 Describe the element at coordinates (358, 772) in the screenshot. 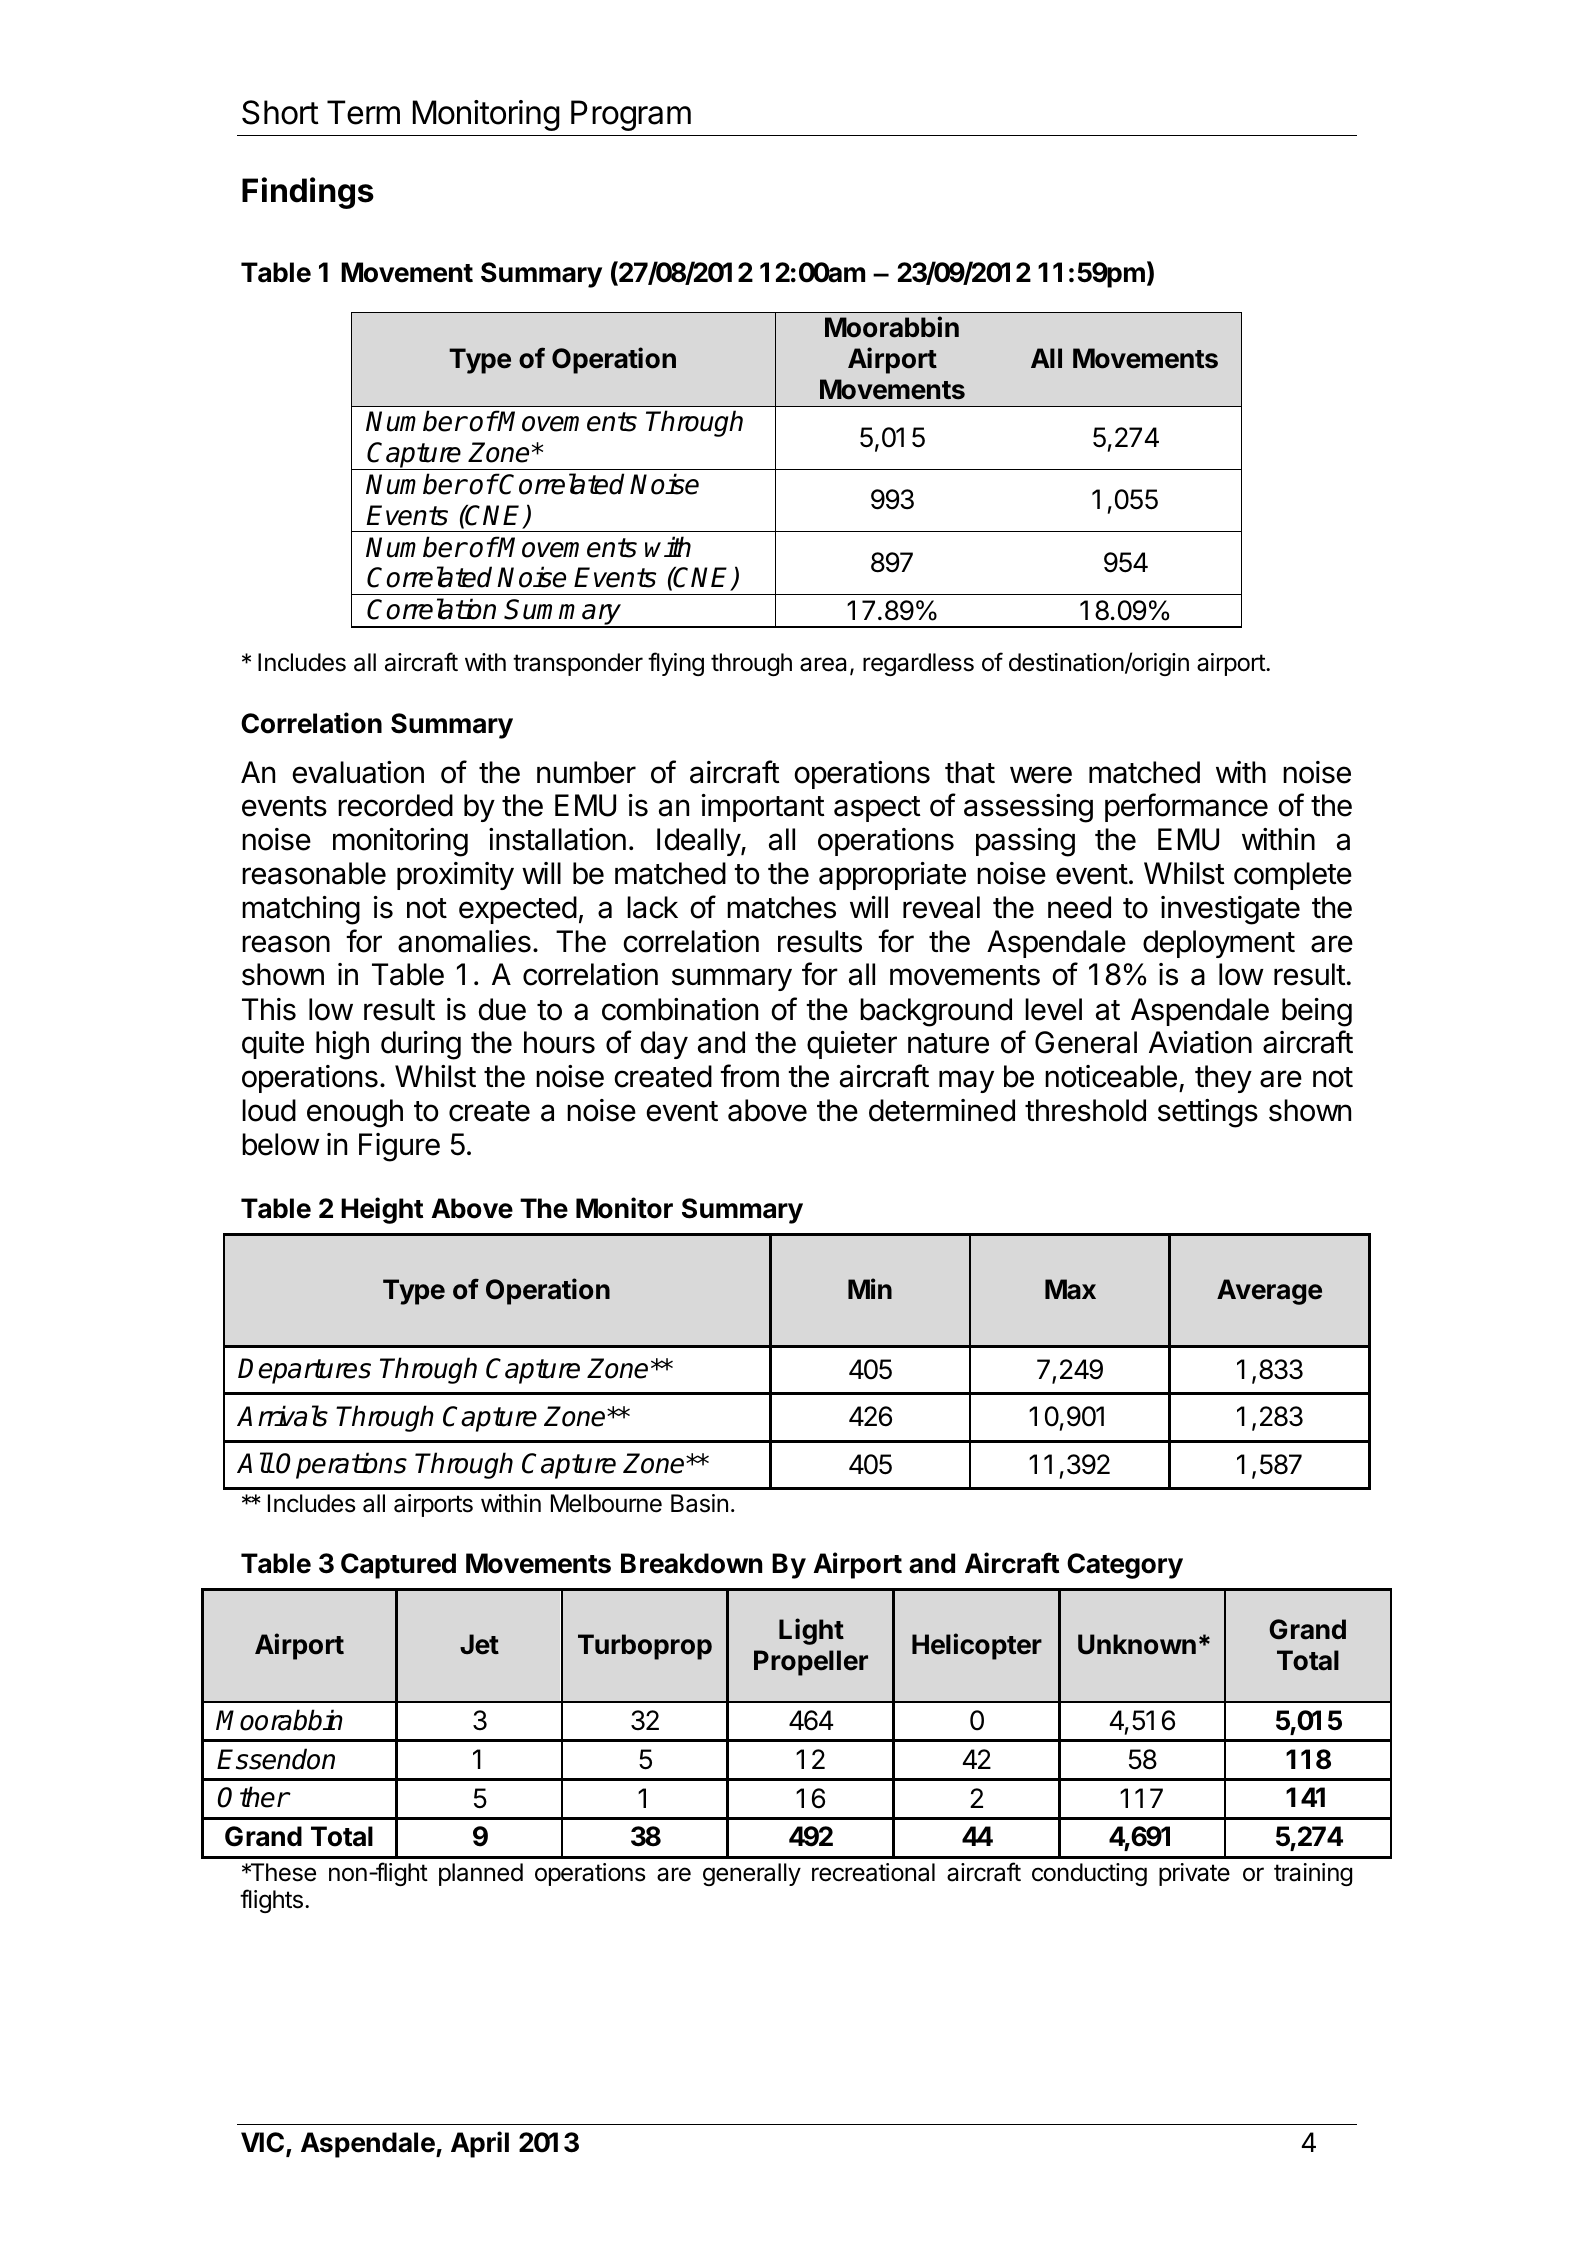

I see `evaluation` at that location.
